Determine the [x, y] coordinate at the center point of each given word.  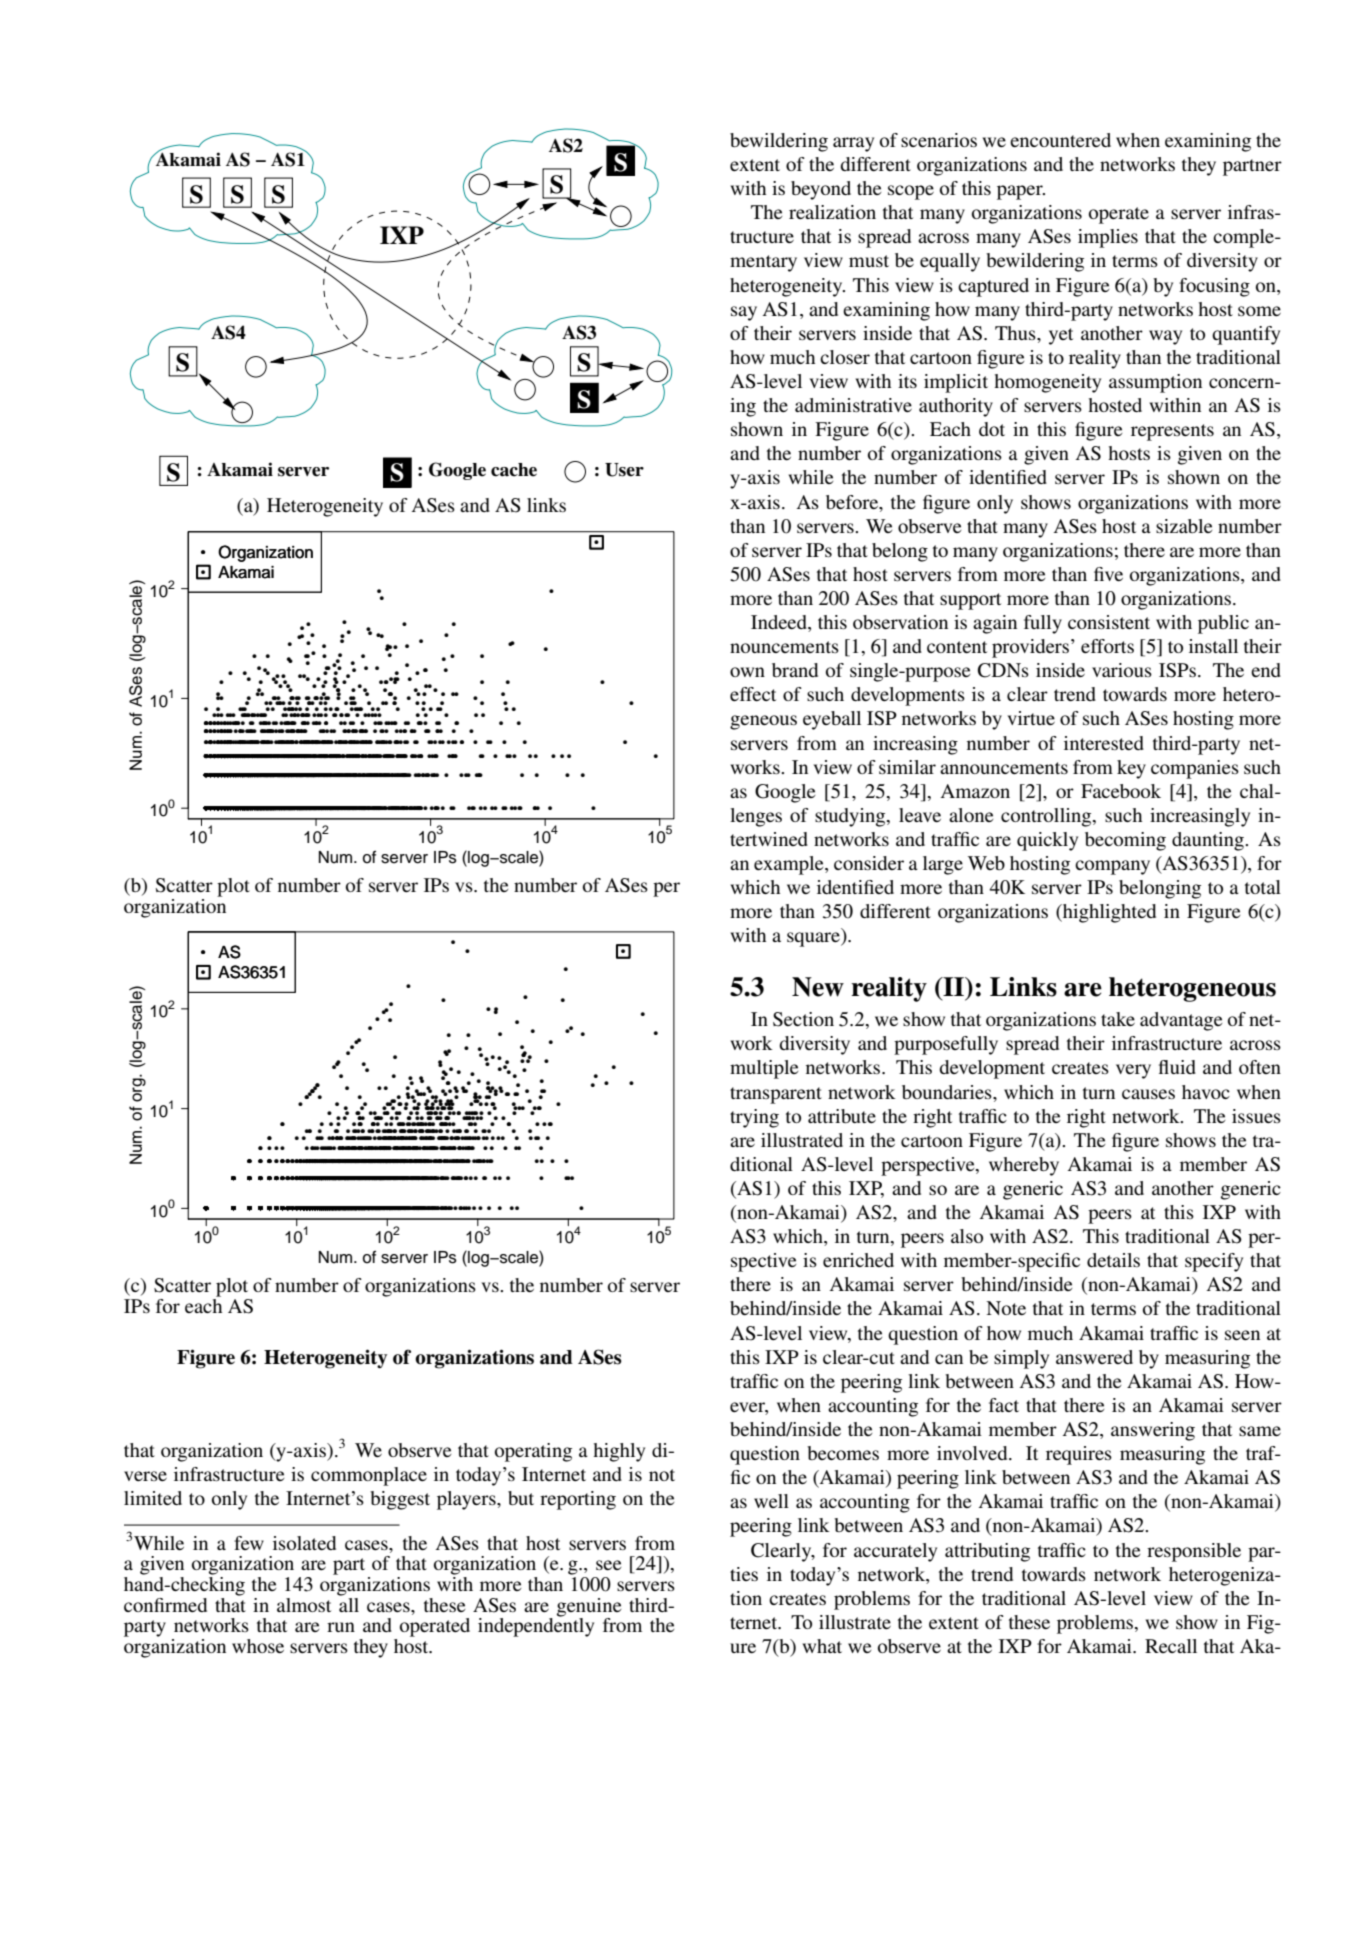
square [814, 939]
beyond [821, 190]
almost [304, 1605]
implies [1108, 238]
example [790, 865]
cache [514, 470]
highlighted [1108, 913]
